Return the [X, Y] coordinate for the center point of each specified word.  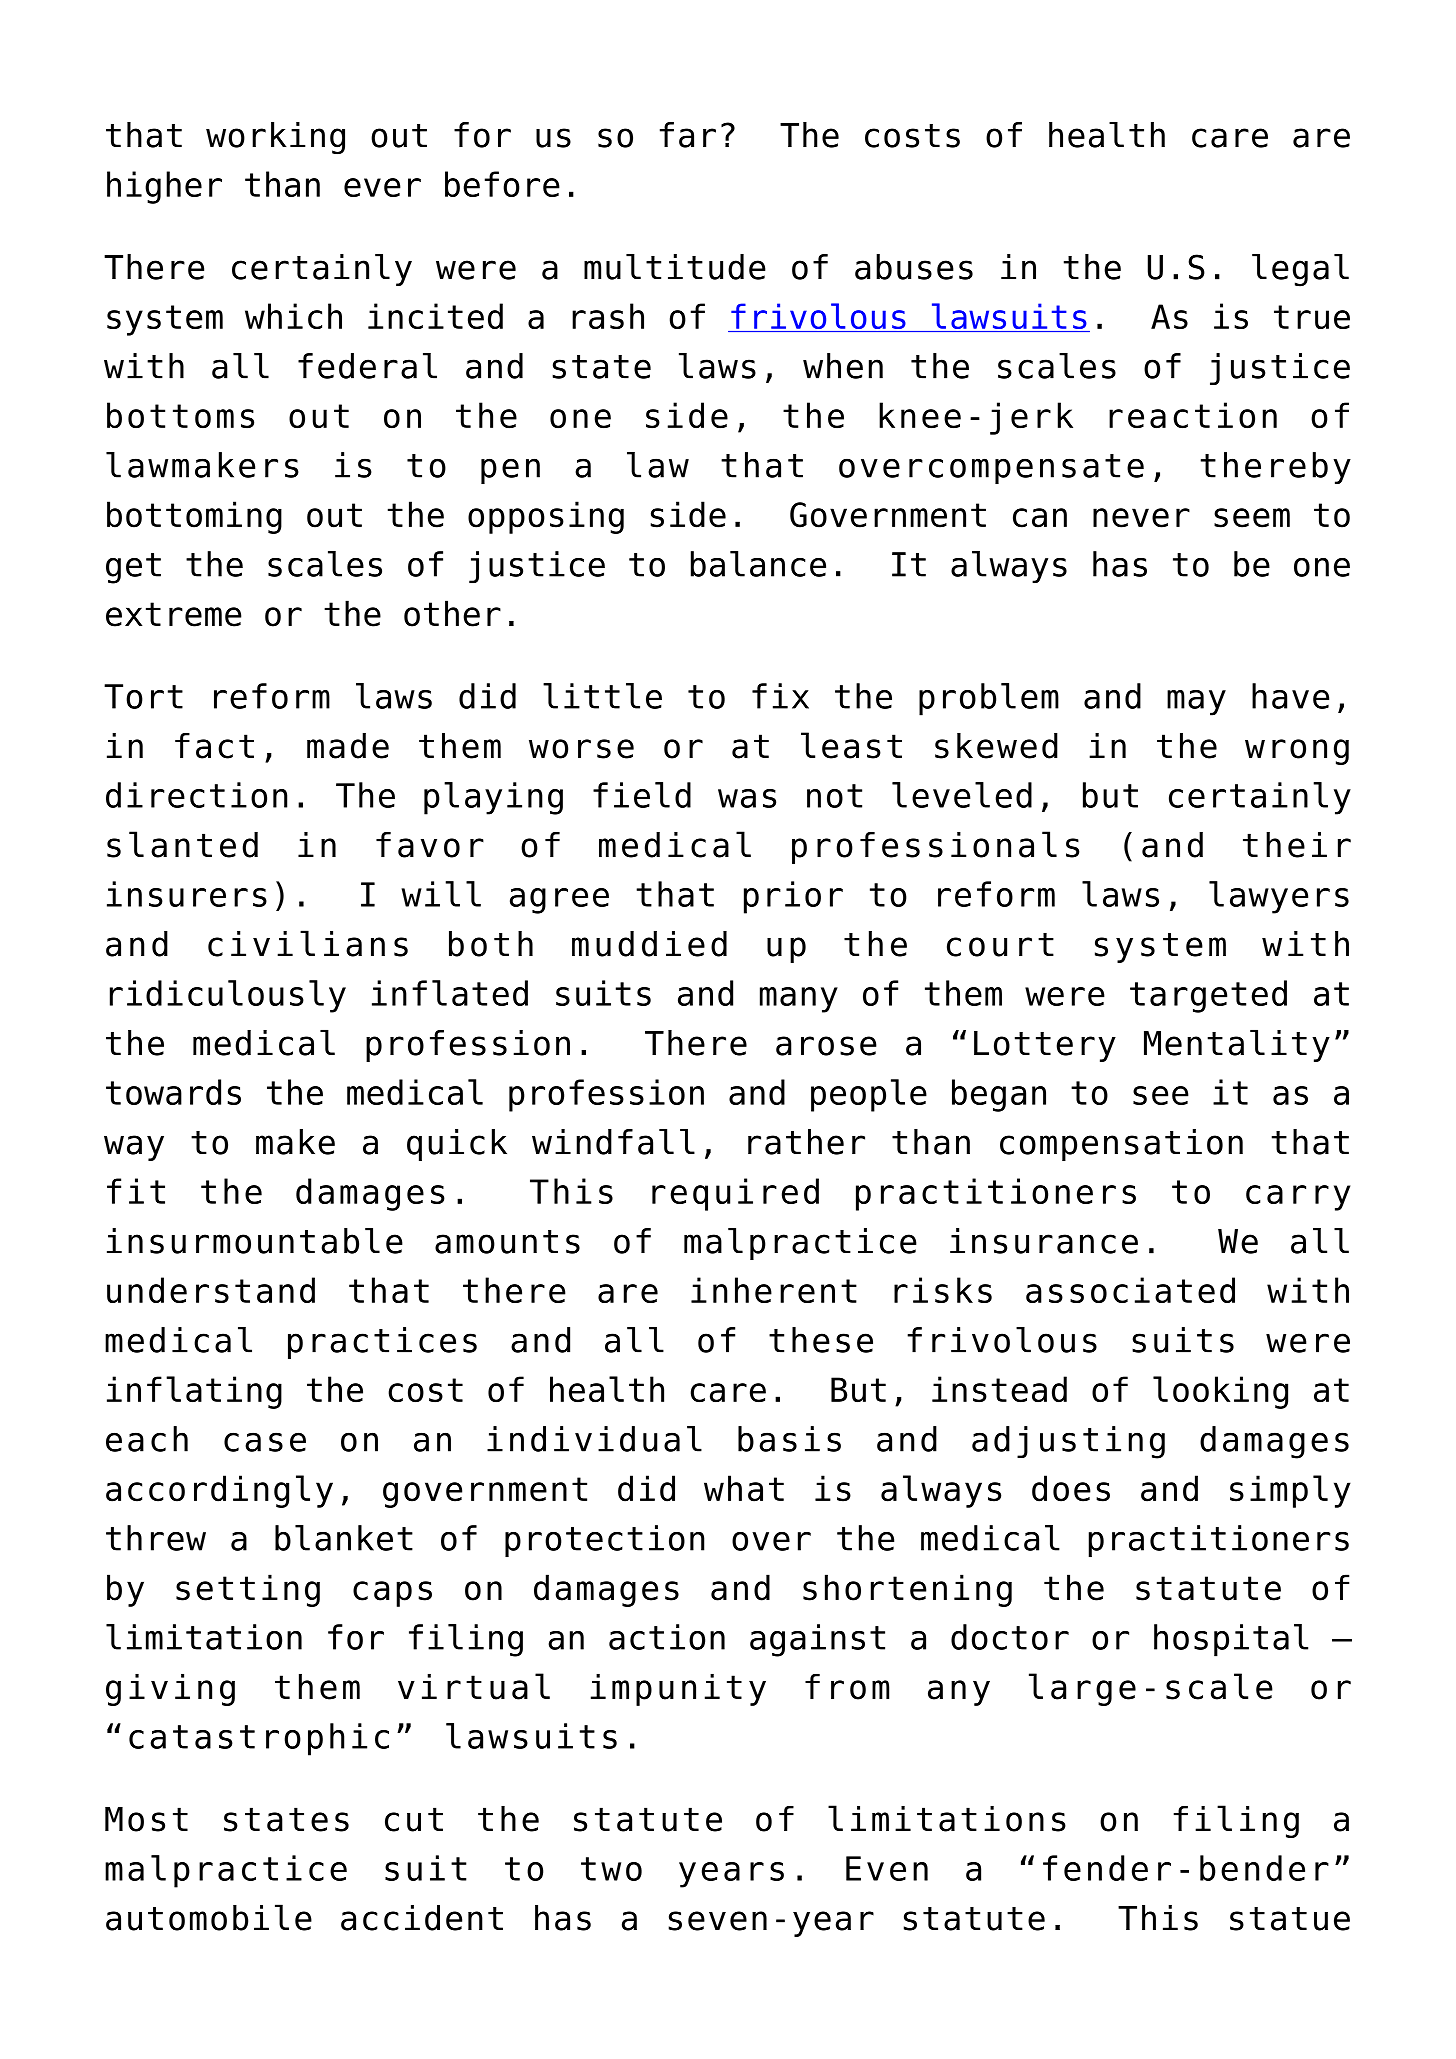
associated [1130, 1290]
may [1196, 703]
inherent [774, 1290]
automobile [209, 1917]
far [688, 135]
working [275, 138]
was [747, 798]
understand [211, 1290]
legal [1300, 270]
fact [214, 746]
